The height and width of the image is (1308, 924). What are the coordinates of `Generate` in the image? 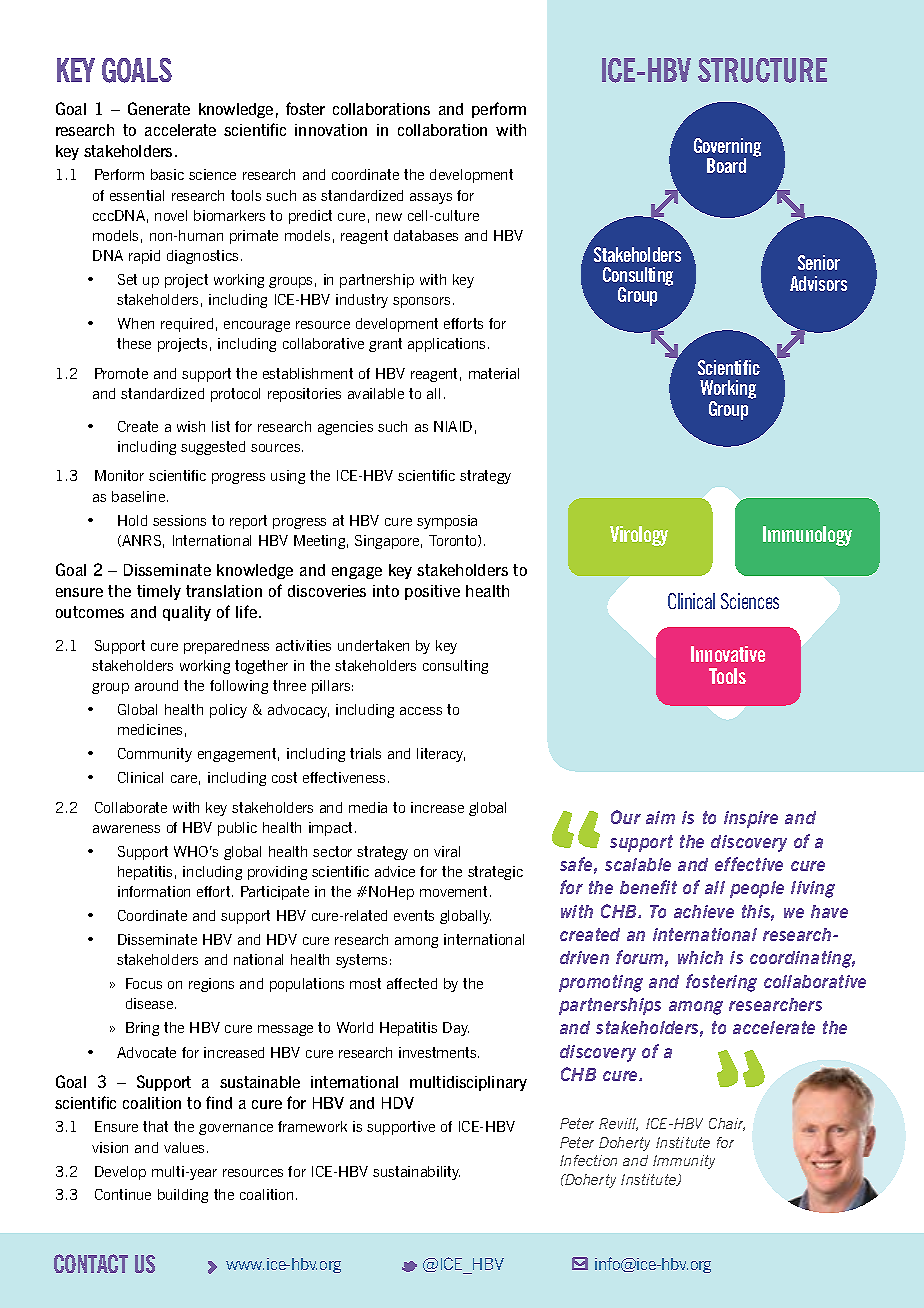 It's located at (159, 108).
